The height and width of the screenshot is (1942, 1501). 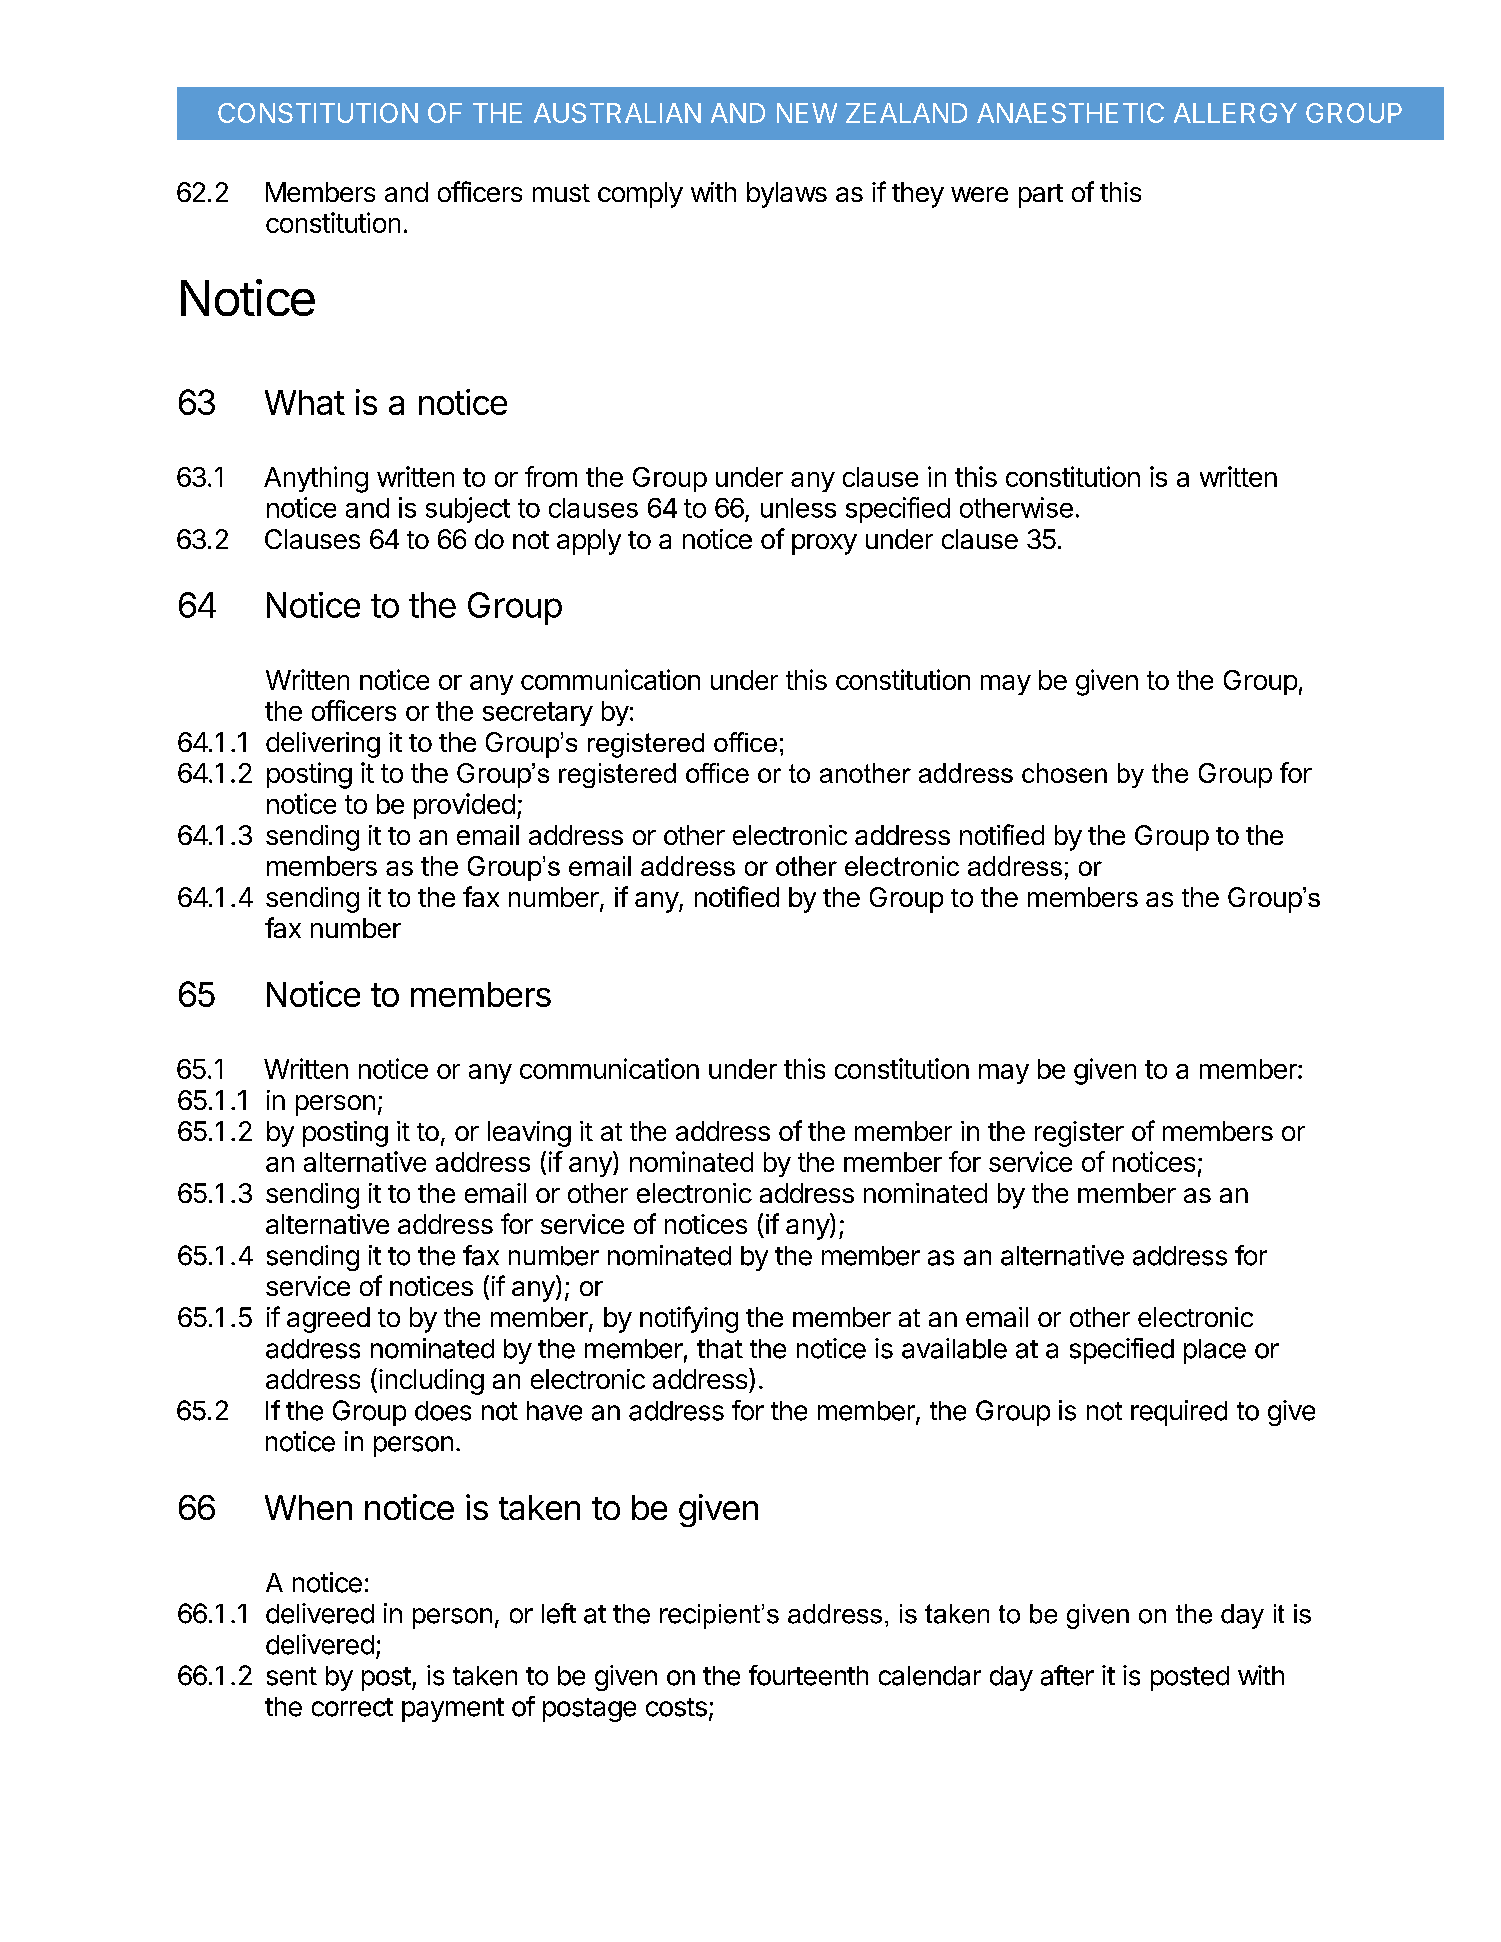 What do you see at coordinates (453, 1710) in the screenshot?
I see `payment` at bounding box center [453, 1710].
